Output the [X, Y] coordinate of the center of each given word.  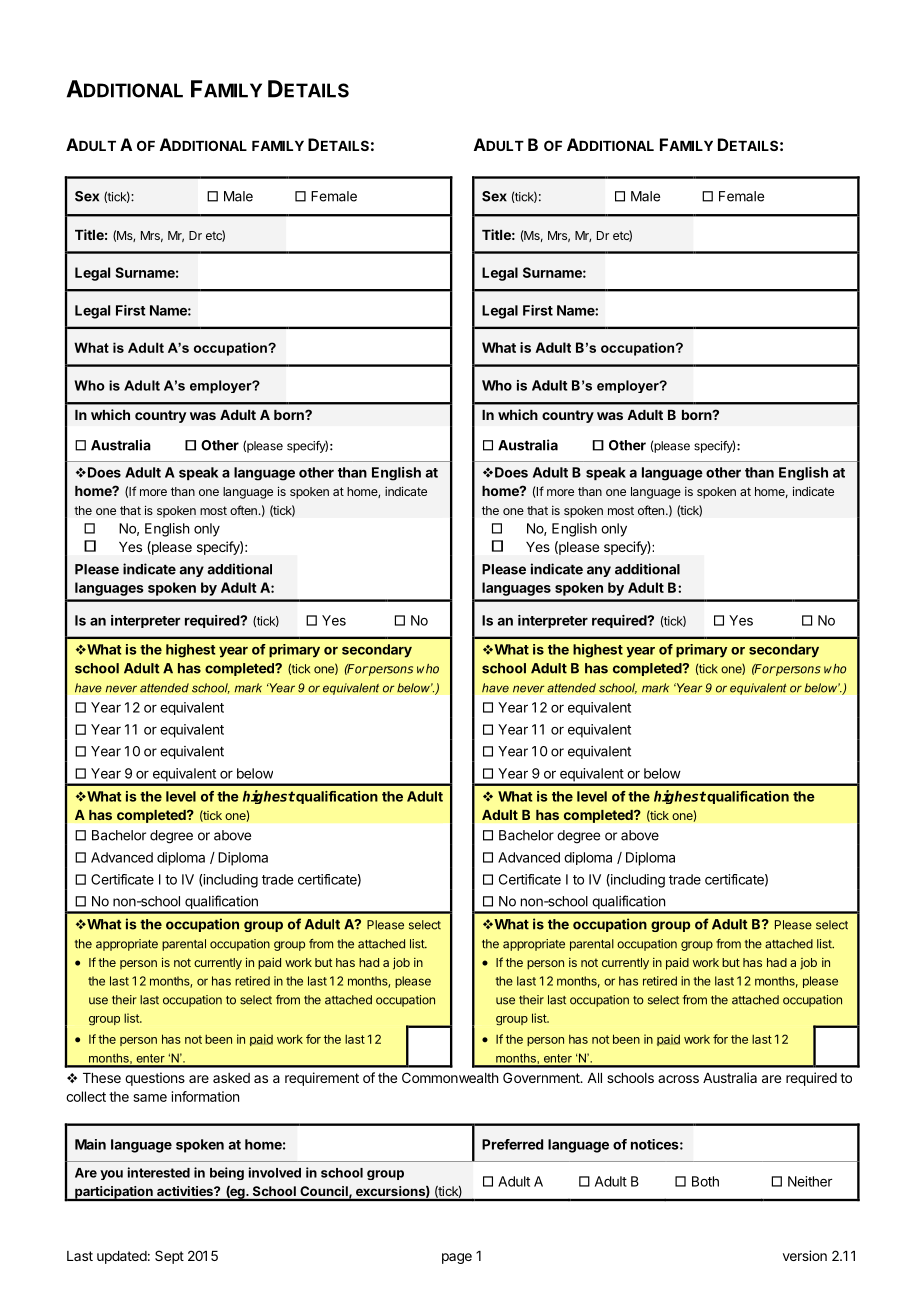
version [805, 1255]
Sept [169, 1257]
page [457, 1258]
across [678, 1079]
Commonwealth [450, 1077]
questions [155, 1079]
